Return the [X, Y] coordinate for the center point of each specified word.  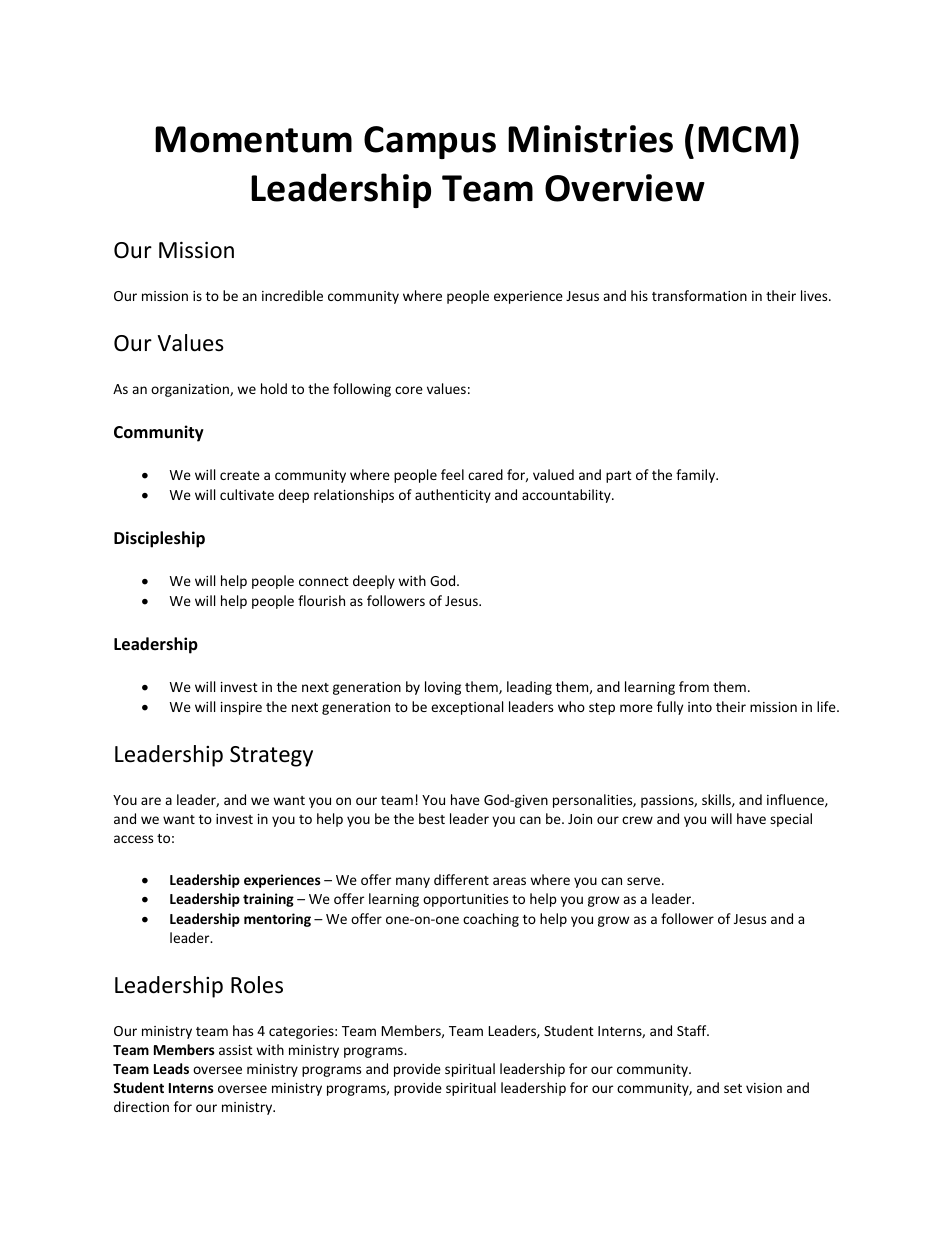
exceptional [467, 708]
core [409, 390]
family [697, 476]
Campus [430, 142]
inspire [241, 708]
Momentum [253, 139]
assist [236, 1050]
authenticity [453, 496]
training [268, 900]
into [700, 707]
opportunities [465, 900]
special [791, 820]
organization [191, 390]
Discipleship [159, 539]
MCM [742, 139]
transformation [699, 295]
